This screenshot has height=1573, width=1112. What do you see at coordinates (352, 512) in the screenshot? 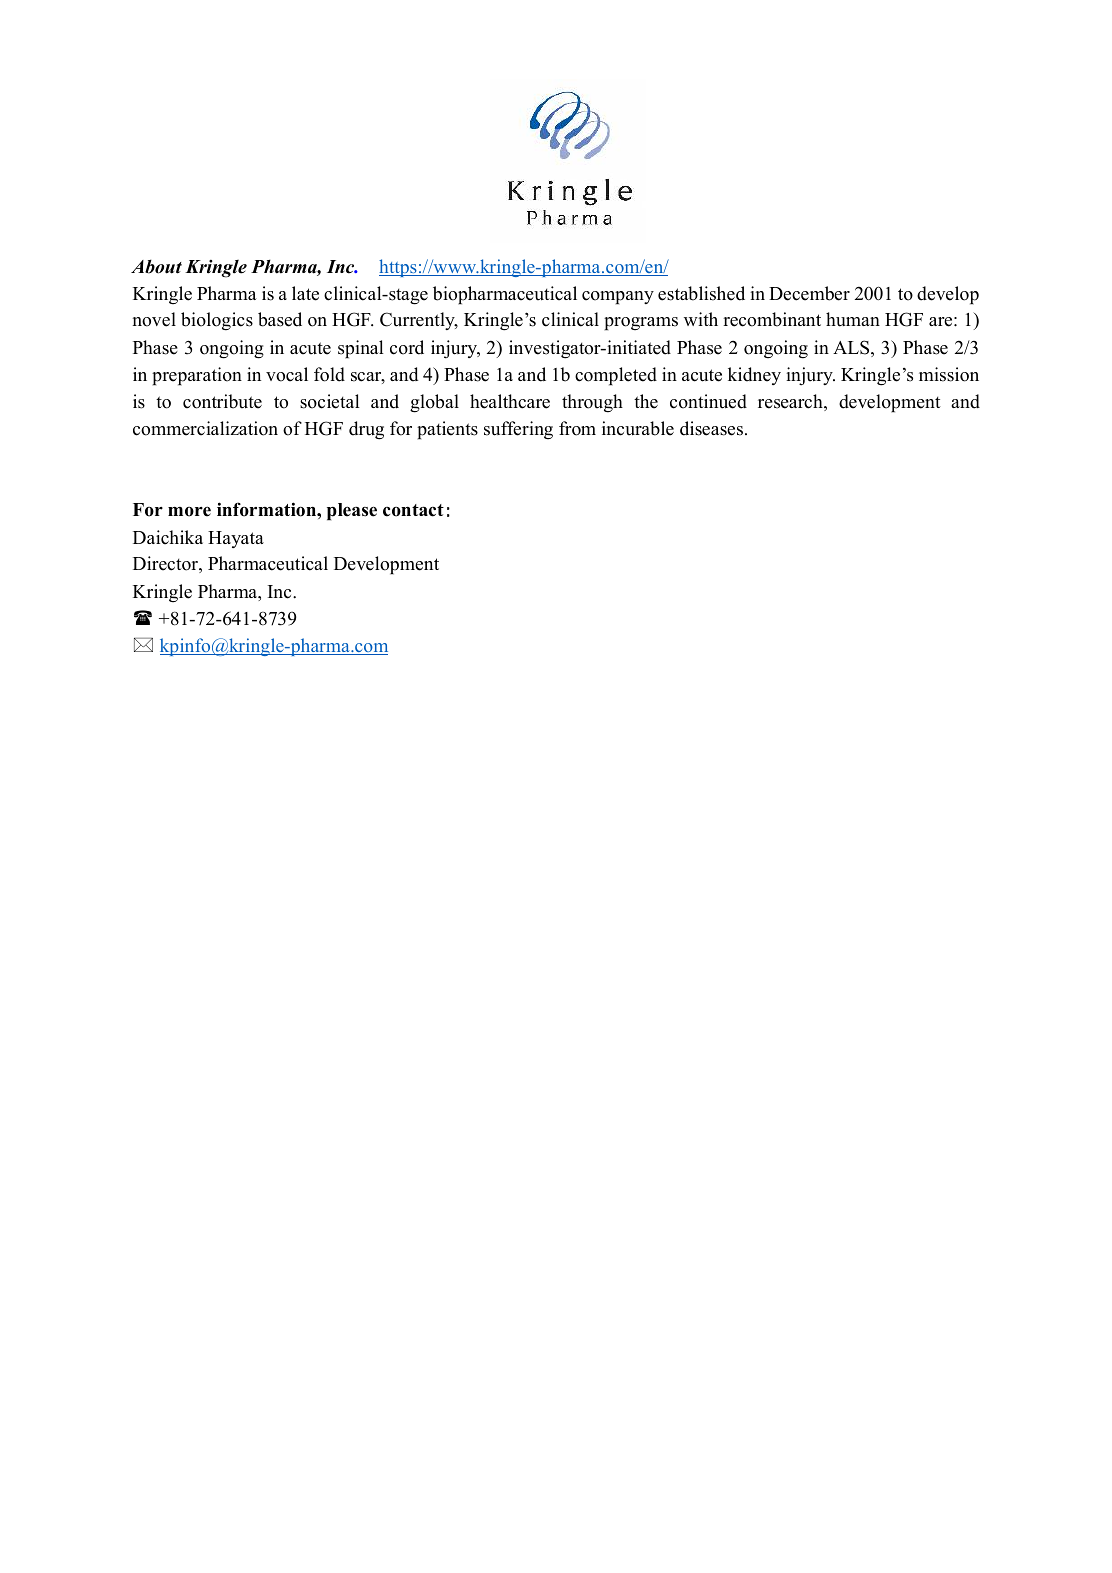
I see `please` at bounding box center [352, 512].
